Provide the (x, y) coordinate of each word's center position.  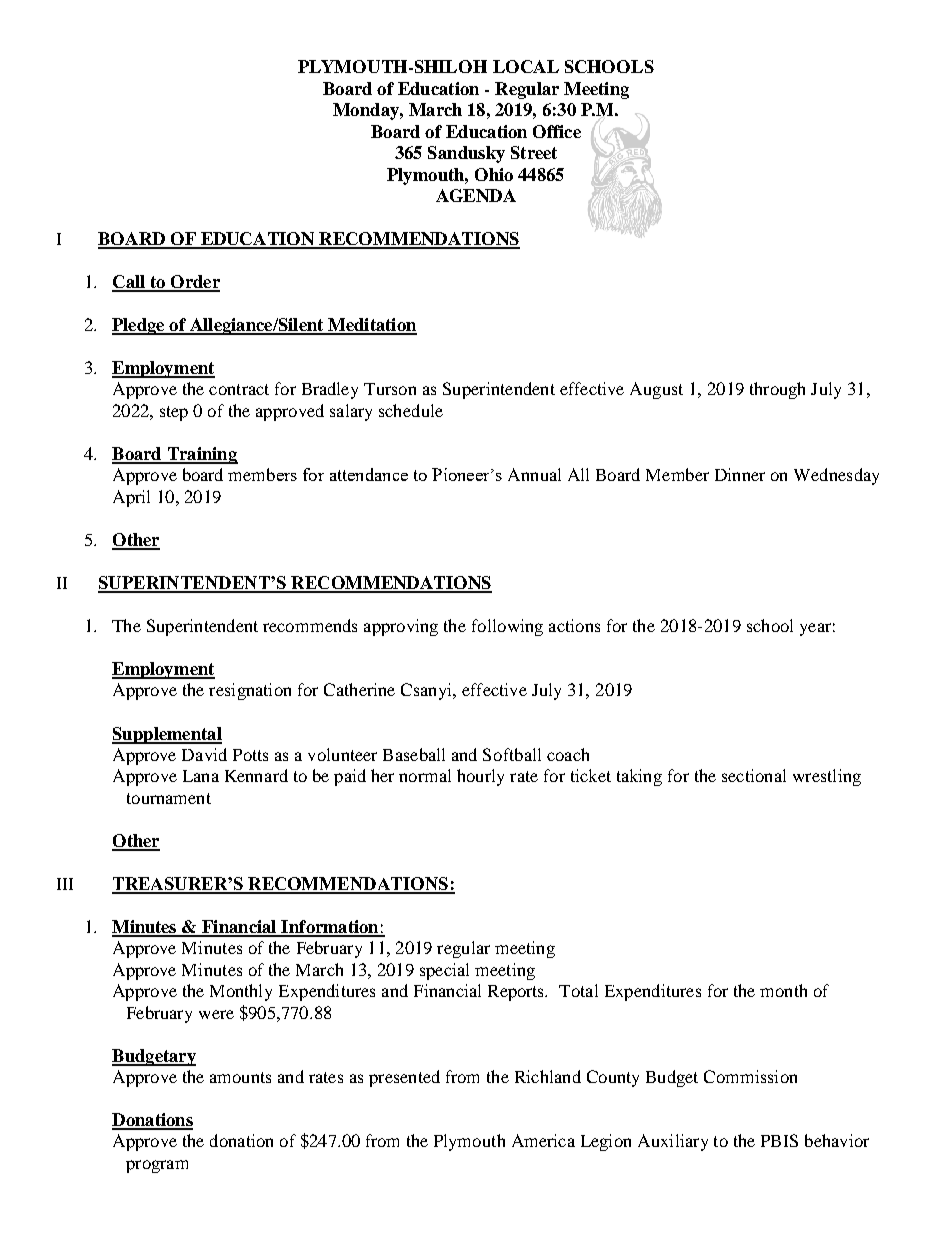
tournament (169, 798)
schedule (411, 410)
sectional (754, 775)
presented (404, 1078)
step (174, 413)
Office (557, 131)
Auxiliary (673, 1142)
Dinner (740, 474)
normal (425, 775)
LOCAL (526, 66)
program (157, 1166)
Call (129, 283)
